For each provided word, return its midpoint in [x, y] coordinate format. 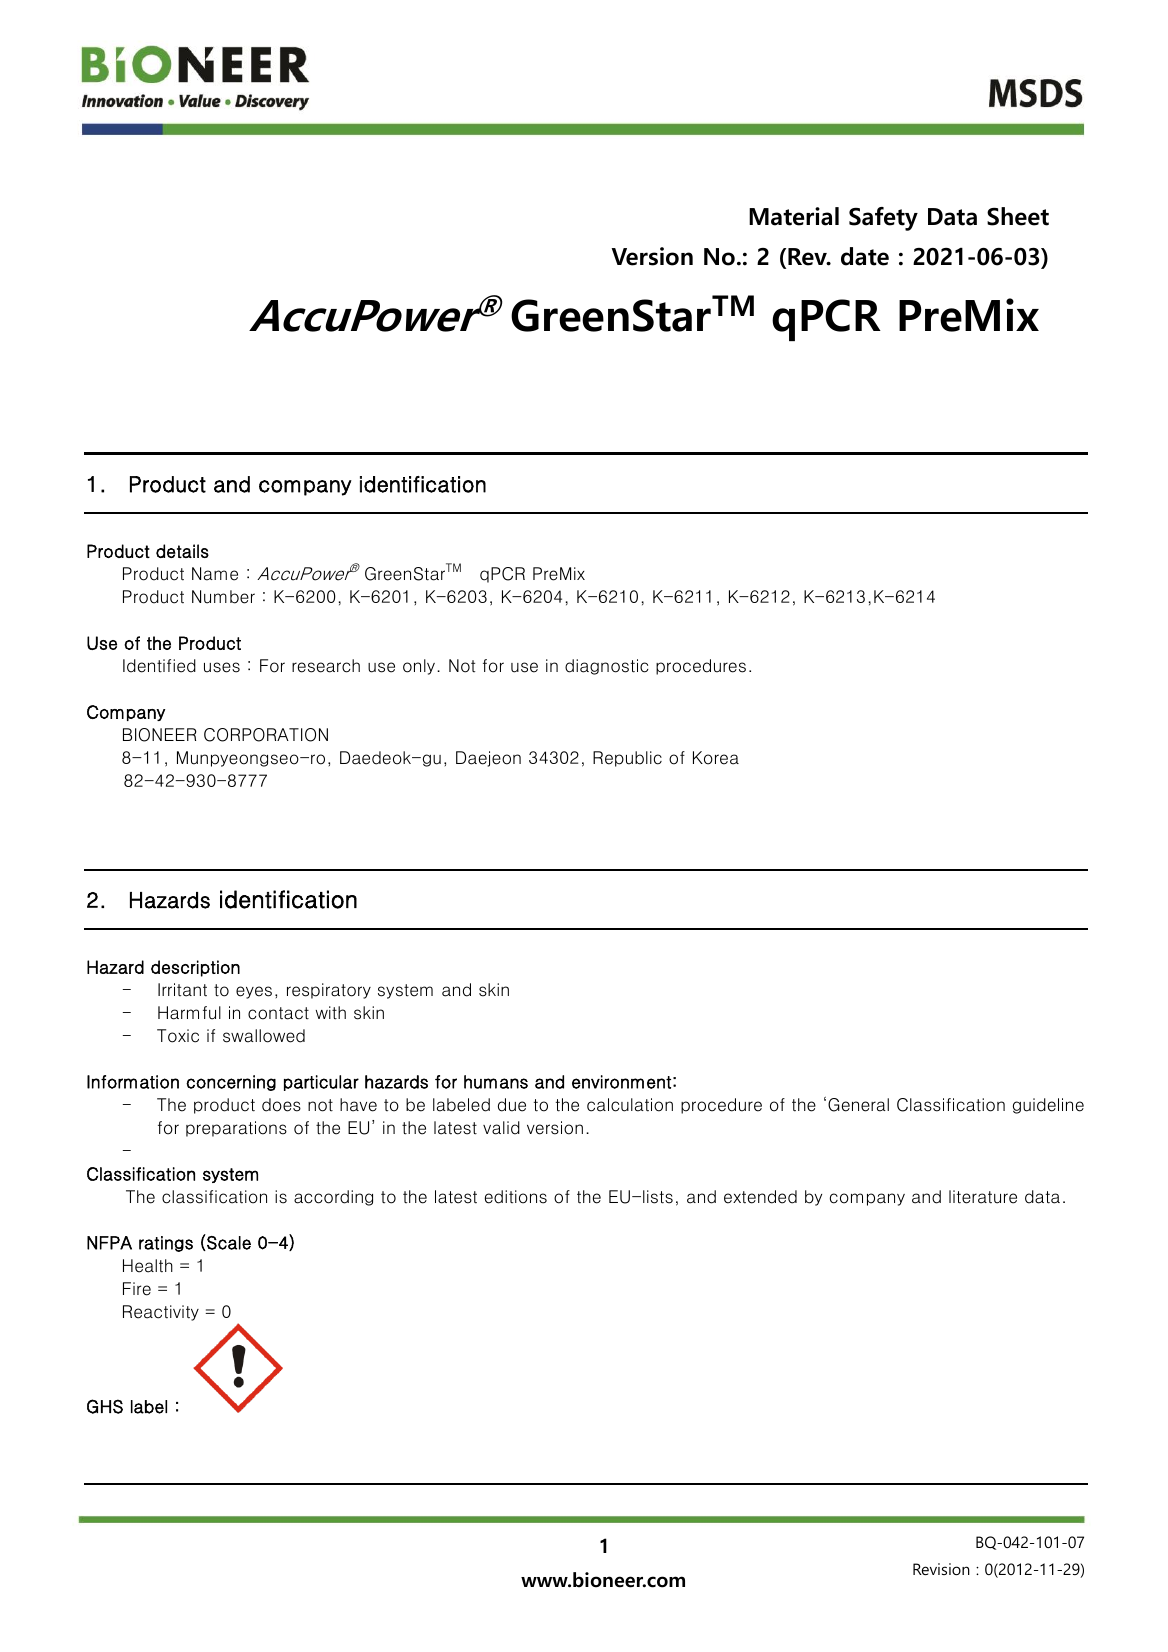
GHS [105, 1406]
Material [794, 216]
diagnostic [607, 667]
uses [222, 667]
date [865, 256]
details [182, 551]
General [858, 1105]
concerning [231, 1083]
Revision [941, 1569]
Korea [716, 758]
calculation [630, 1105]
